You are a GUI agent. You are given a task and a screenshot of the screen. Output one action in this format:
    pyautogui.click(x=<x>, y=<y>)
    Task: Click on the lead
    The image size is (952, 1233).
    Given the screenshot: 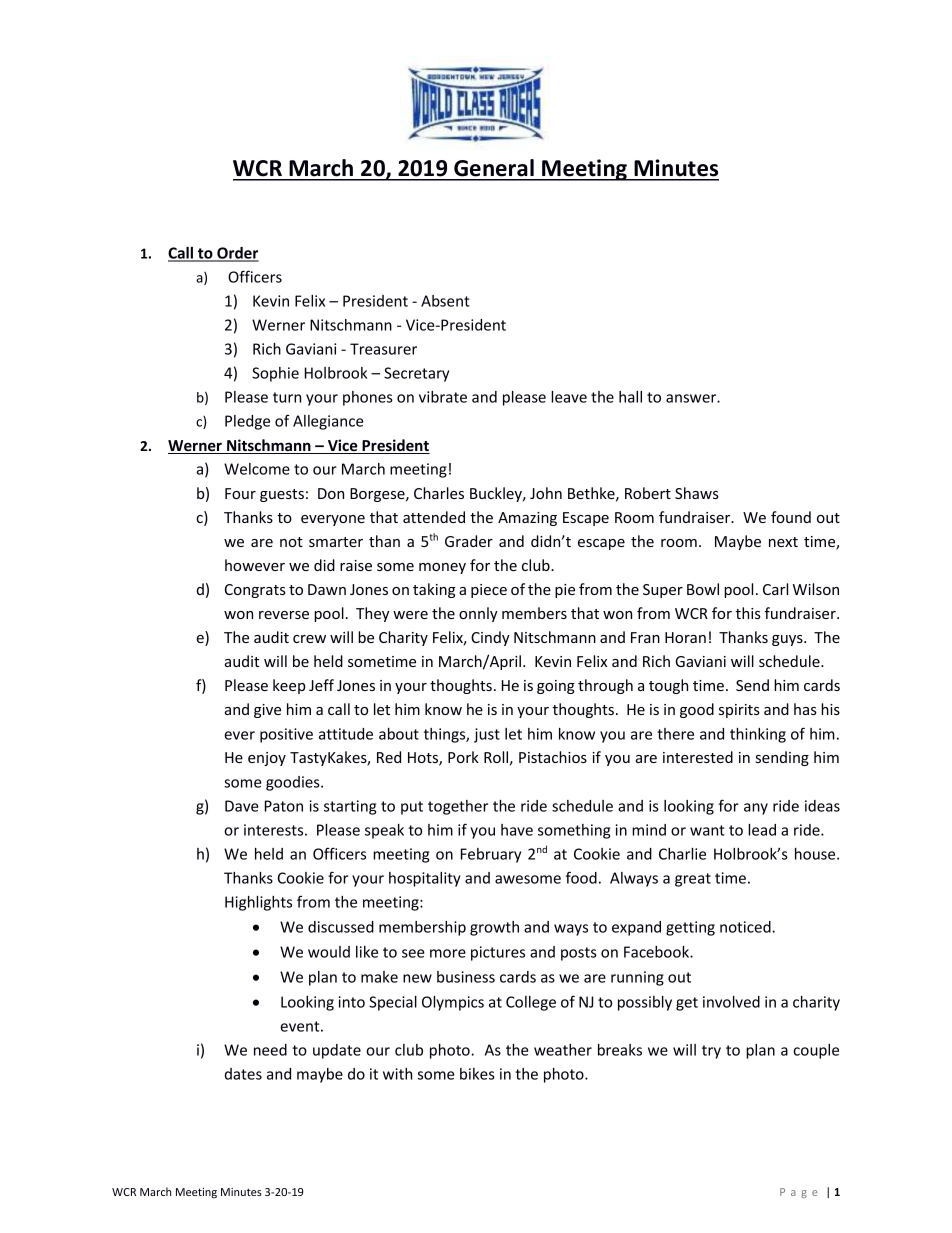 What is the action you would take?
    pyautogui.click(x=762, y=830)
